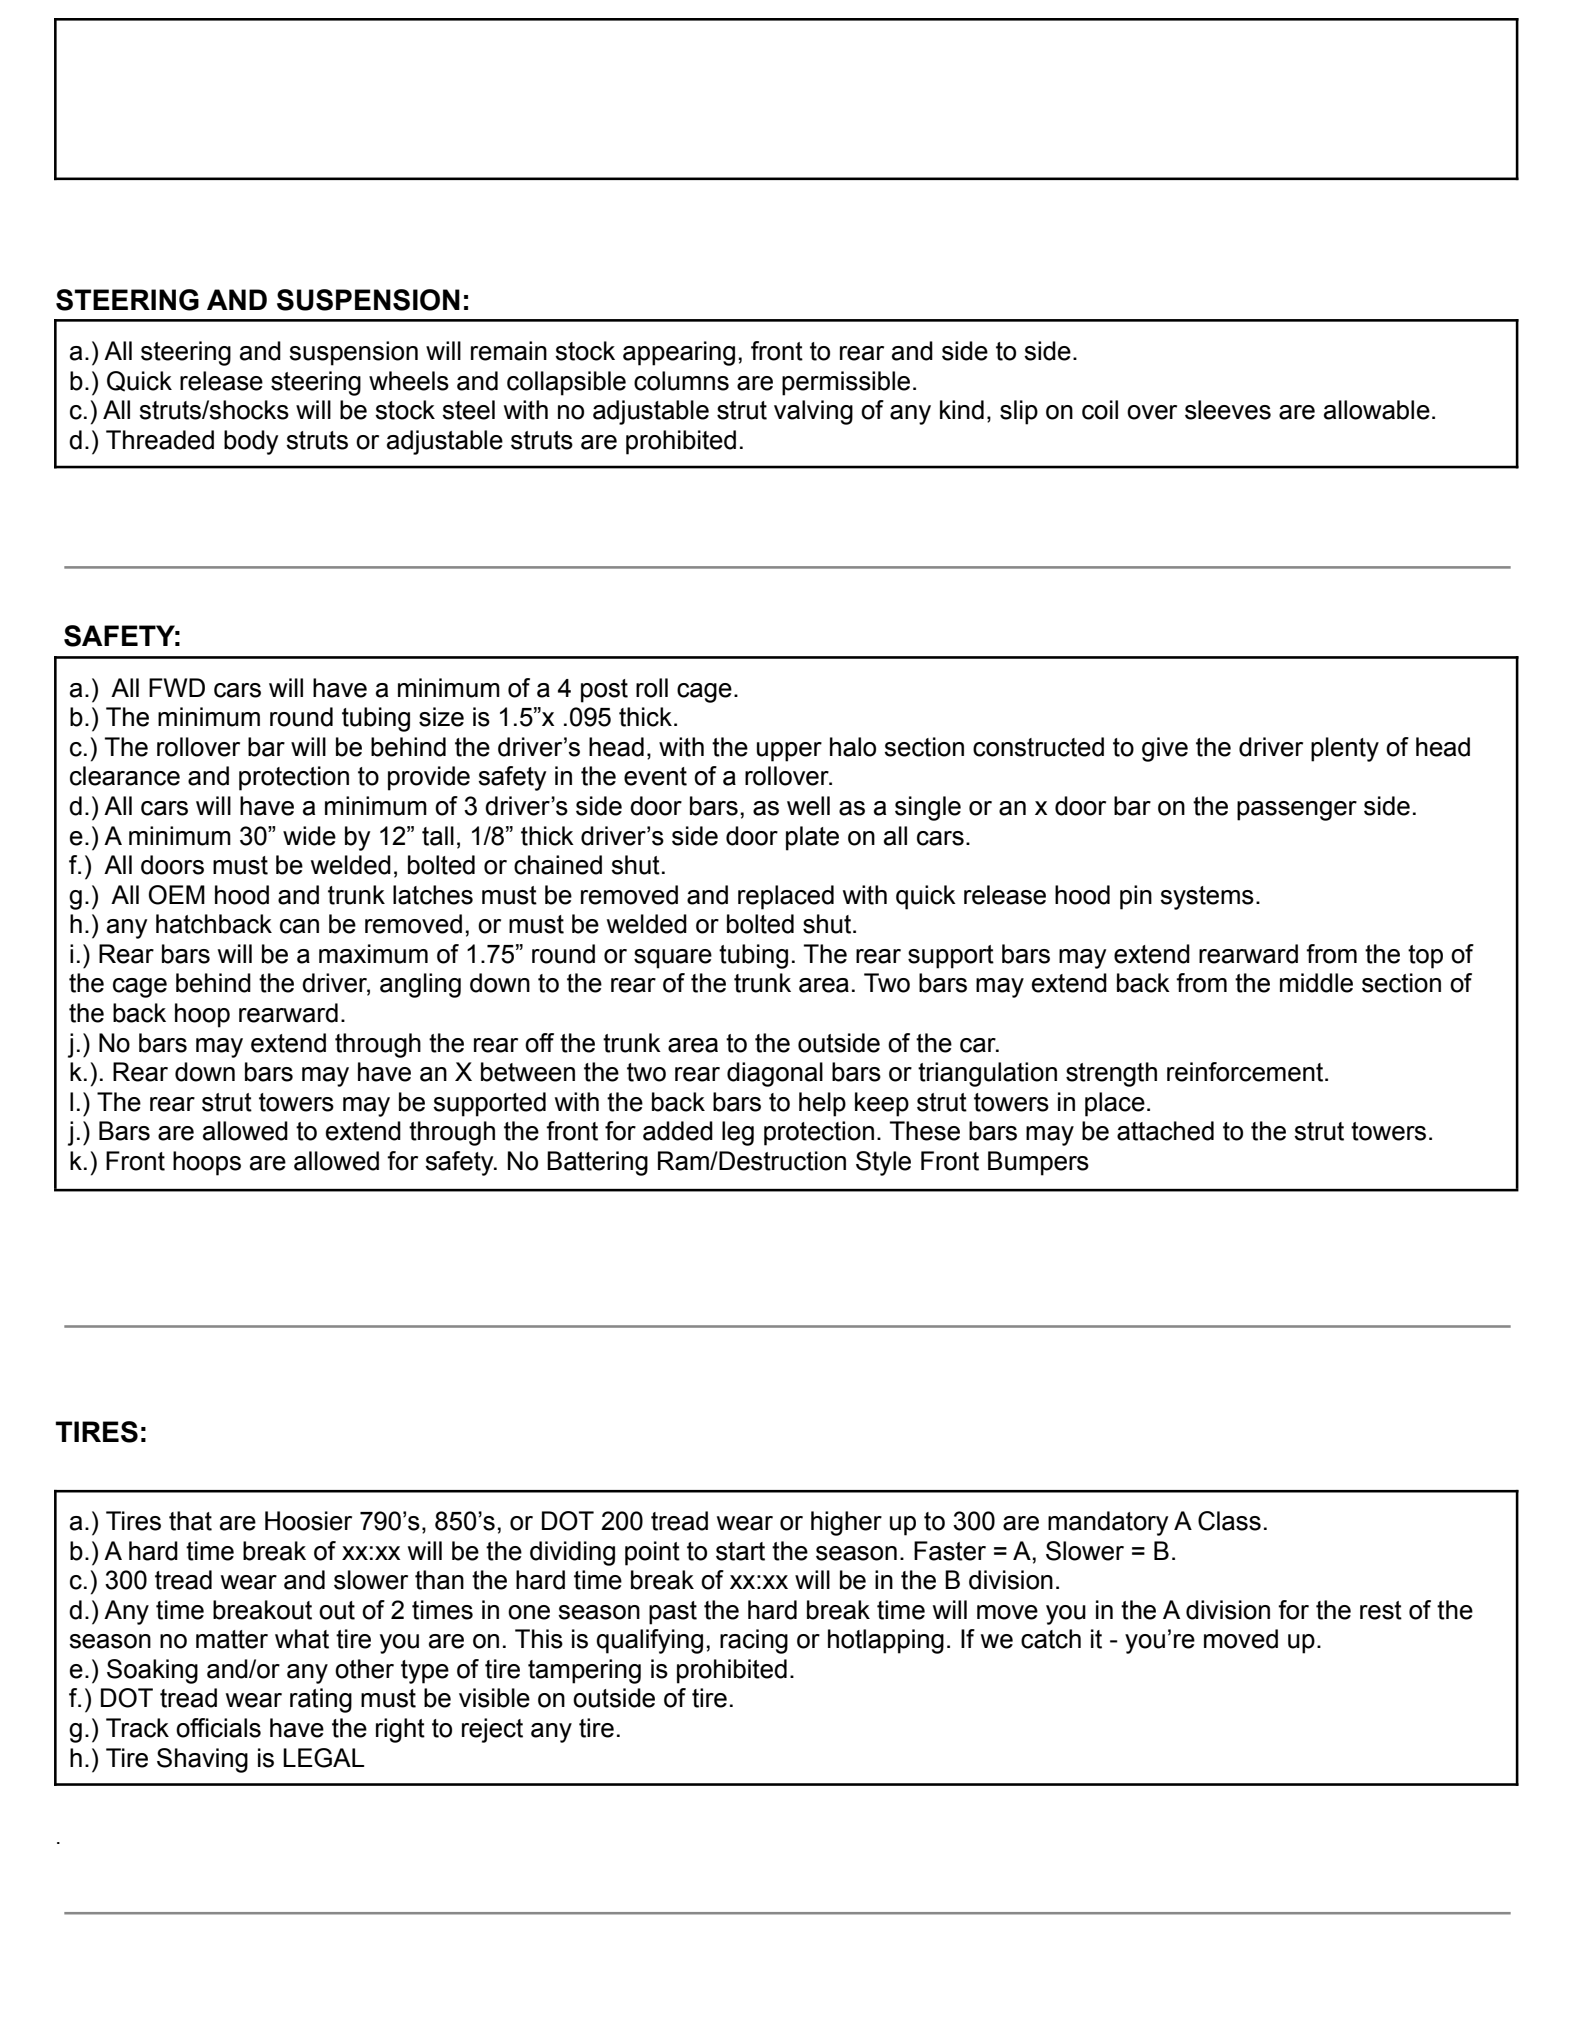  What do you see at coordinates (321, 1700) in the page?
I see `rating` at bounding box center [321, 1700].
